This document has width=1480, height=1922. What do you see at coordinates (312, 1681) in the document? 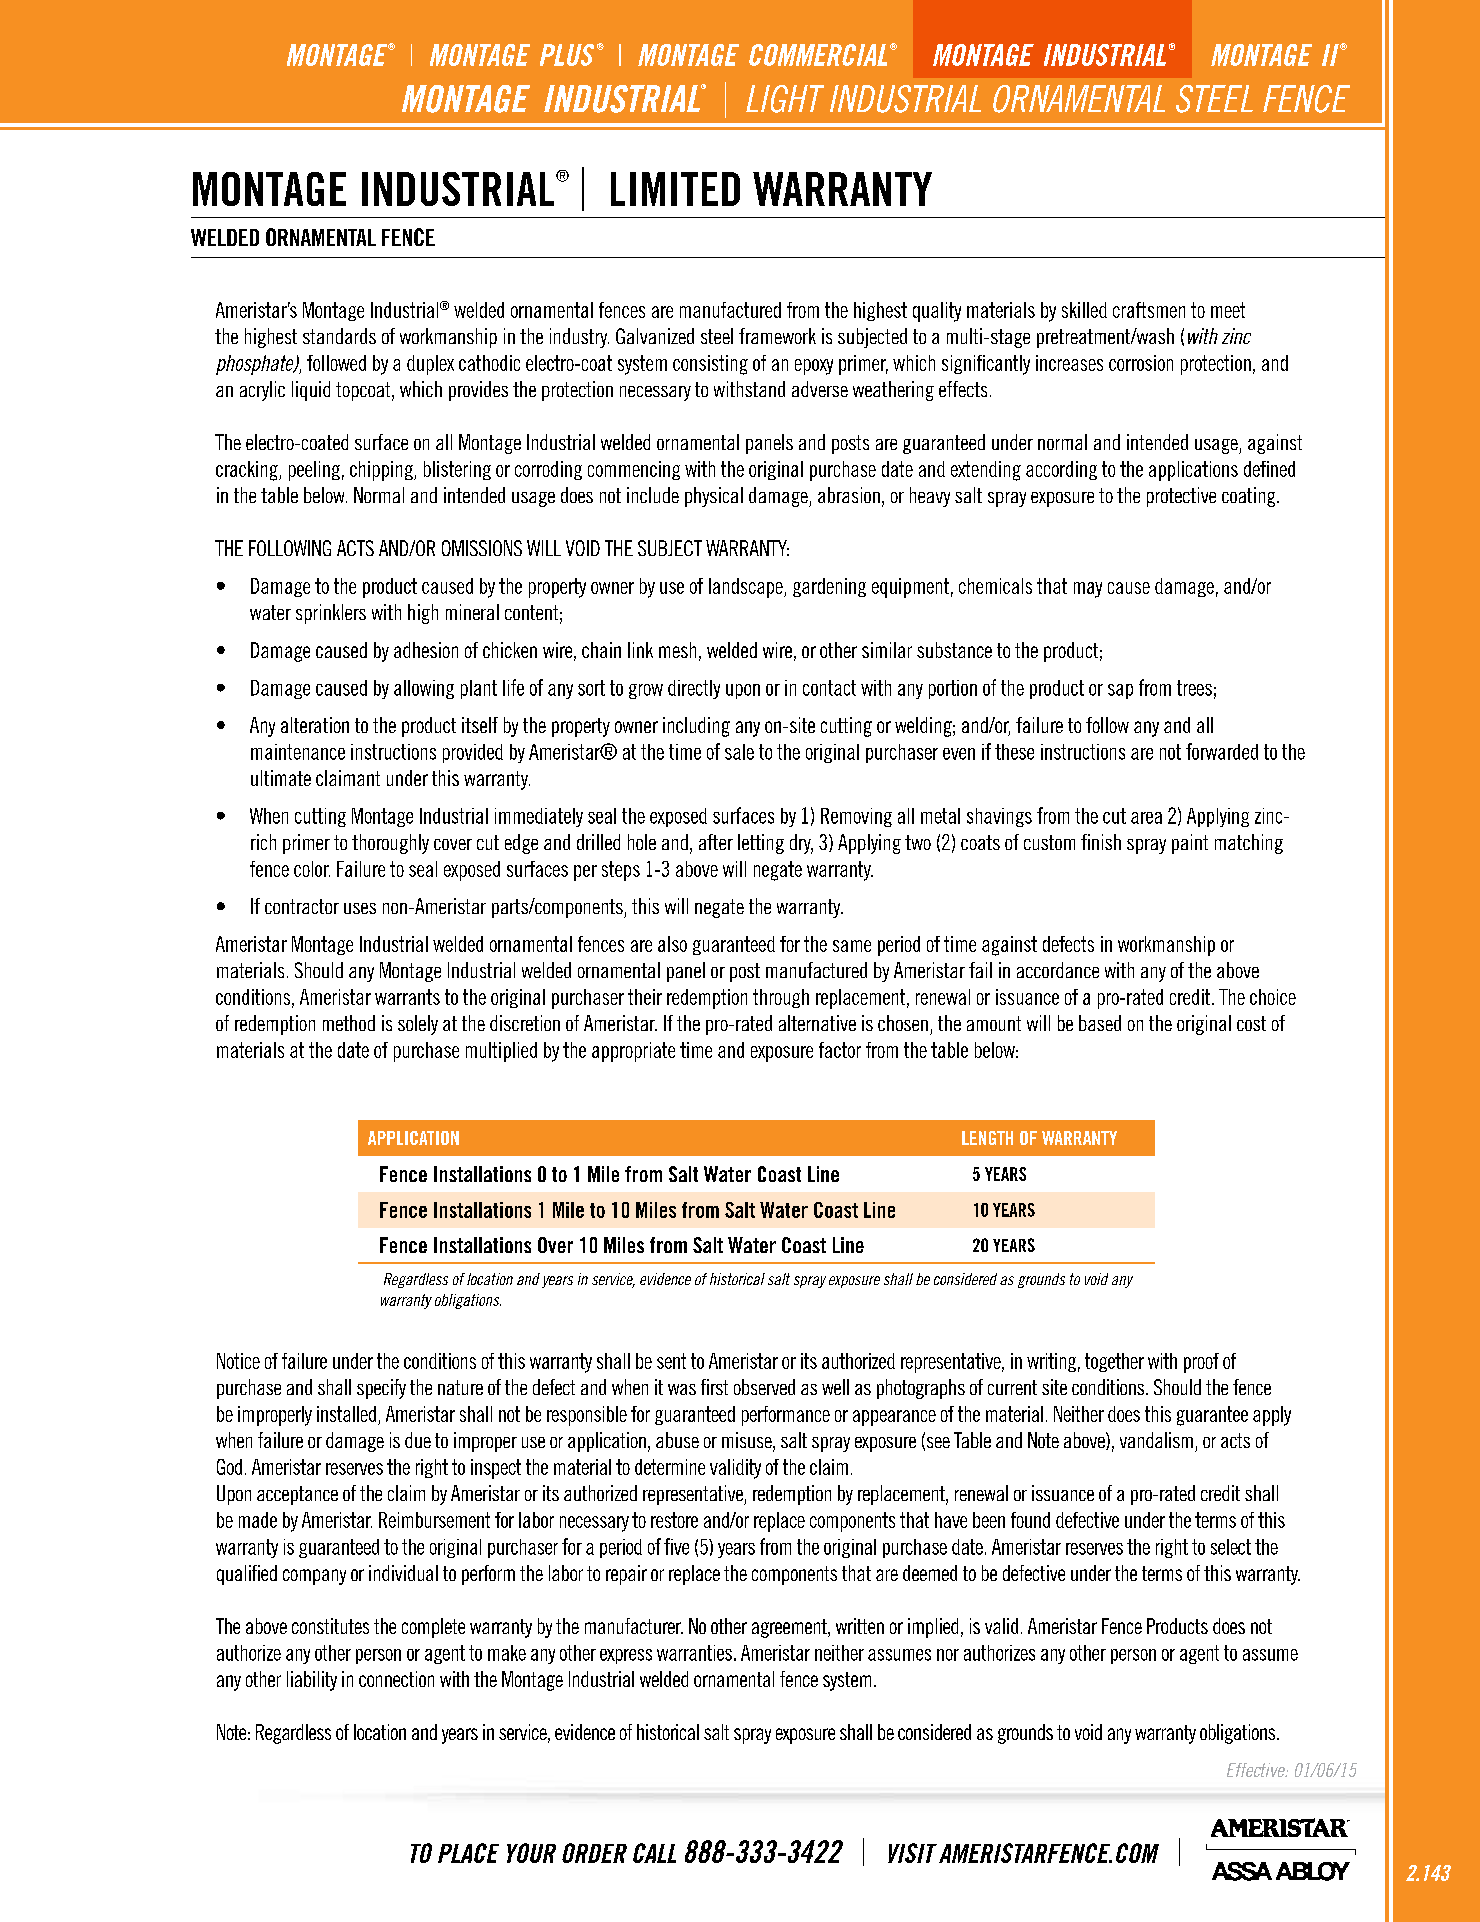
I see `liability` at bounding box center [312, 1681].
